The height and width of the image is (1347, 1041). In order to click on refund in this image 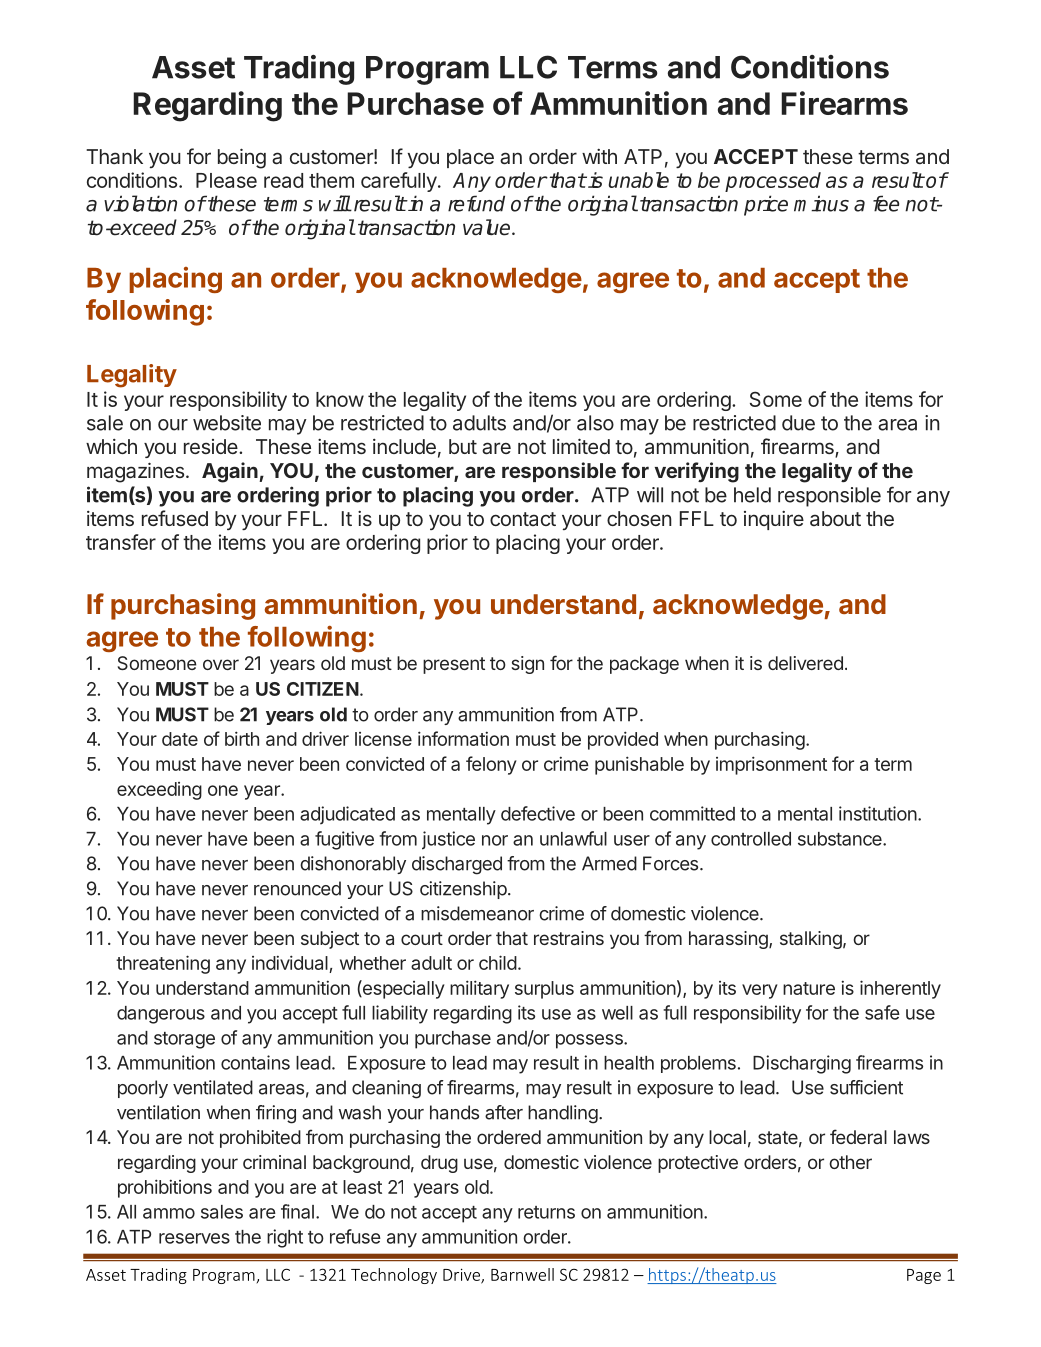, I will do `click(476, 203)`.
